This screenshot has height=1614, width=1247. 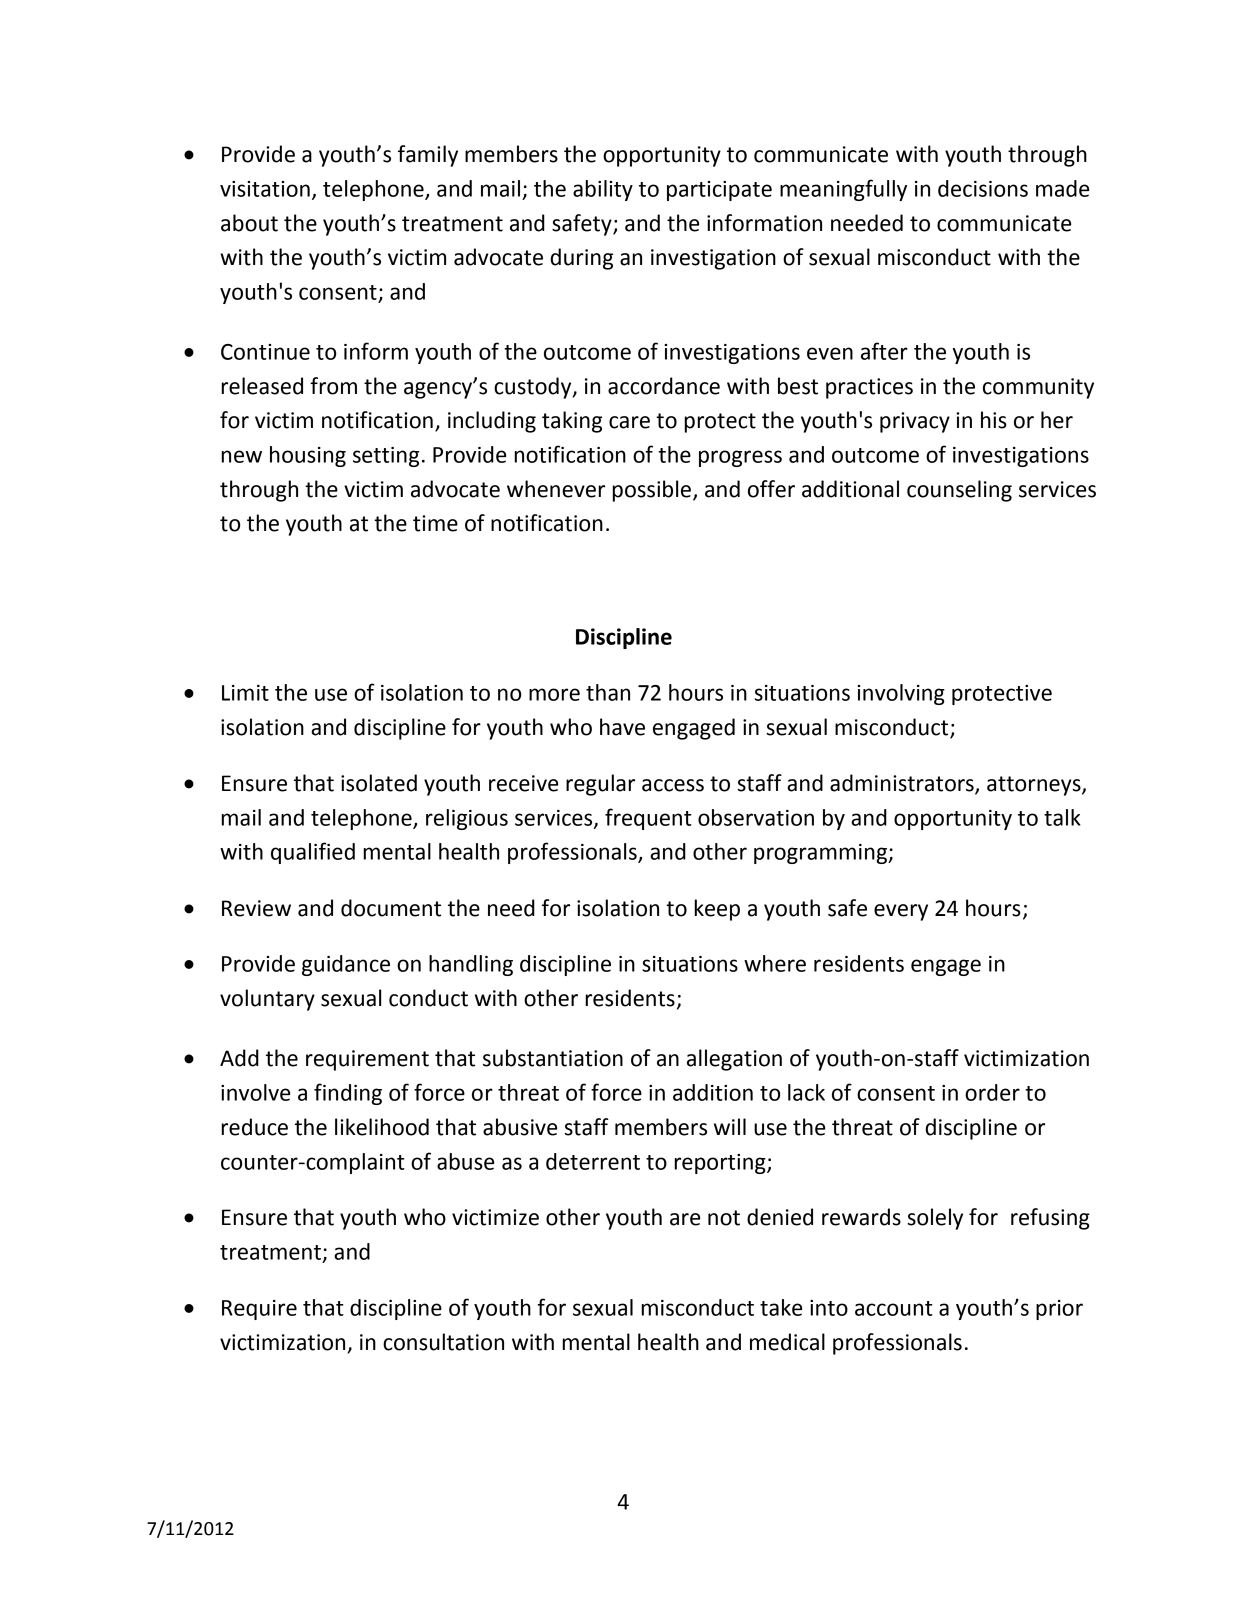 I want to click on take, so click(x=781, y=1307).
